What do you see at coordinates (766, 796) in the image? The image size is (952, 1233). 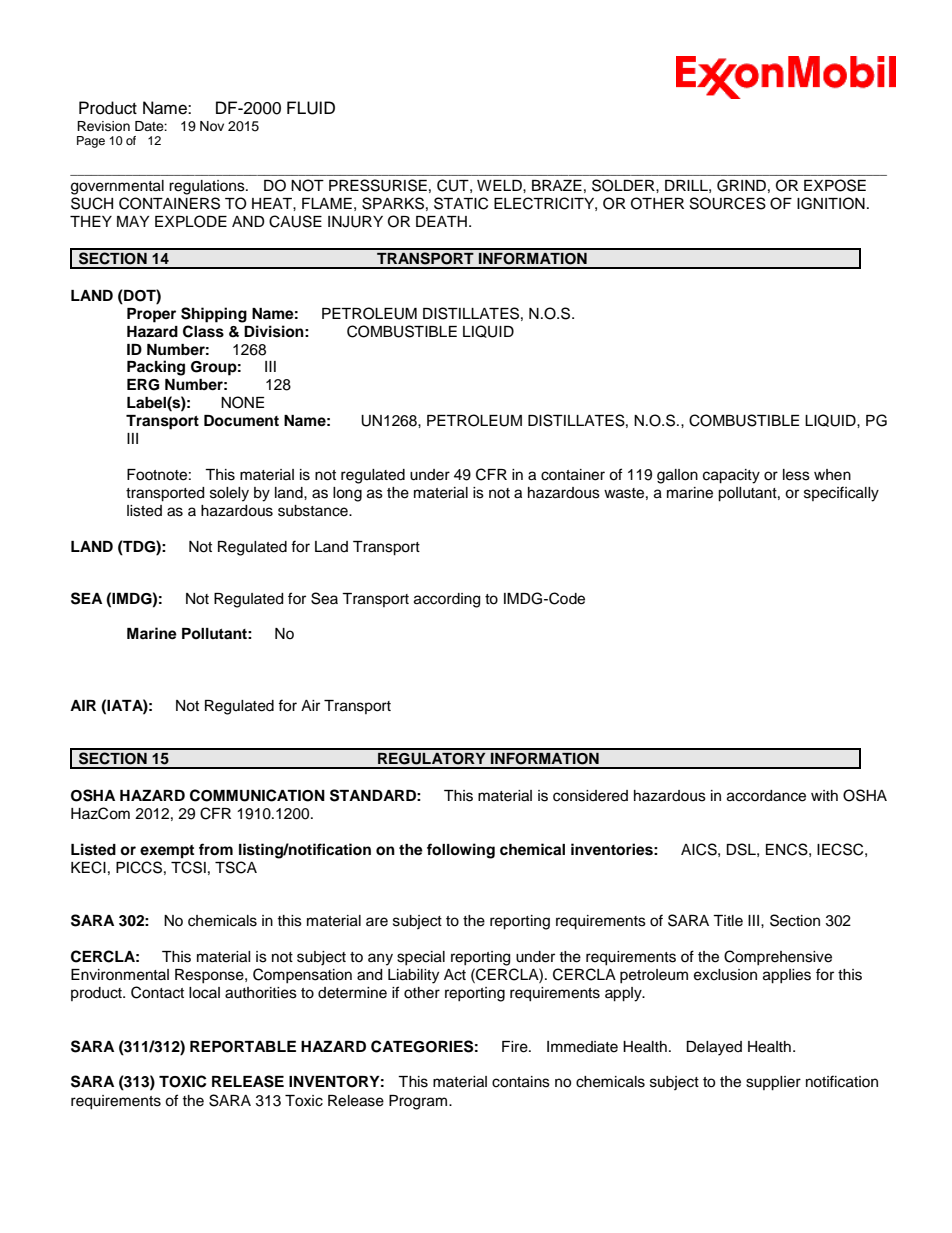 I see `accordance` at bounding box center [766, 796].
